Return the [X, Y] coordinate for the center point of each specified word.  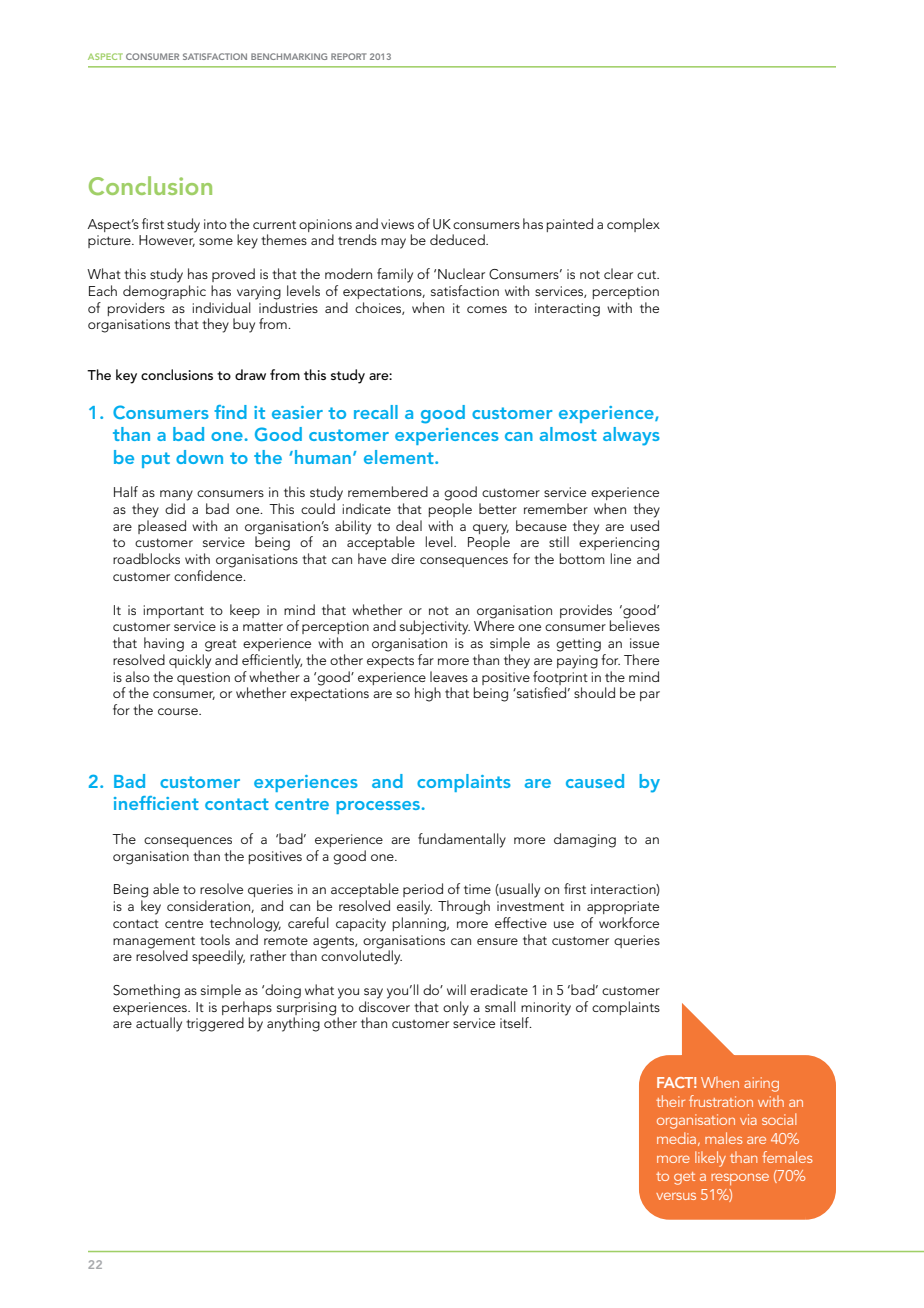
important [174, 611]
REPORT [349, 56]
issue [644, 643]
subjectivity [435, 627]
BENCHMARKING [289, 56]
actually [159, 1024]
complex [633, 225]
